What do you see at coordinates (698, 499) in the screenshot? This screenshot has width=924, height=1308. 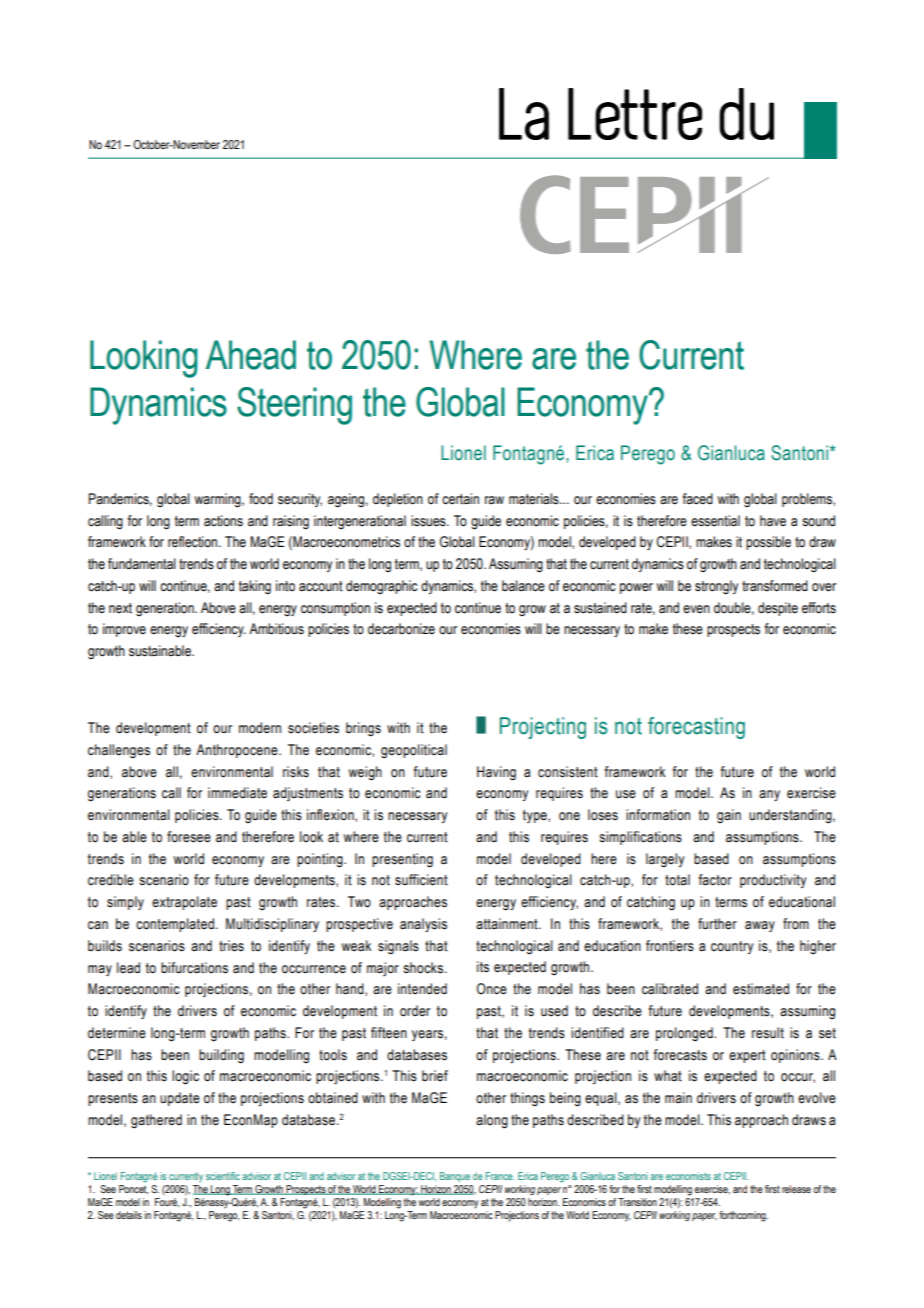 I see `faced` at bounding box center [698, 499].
